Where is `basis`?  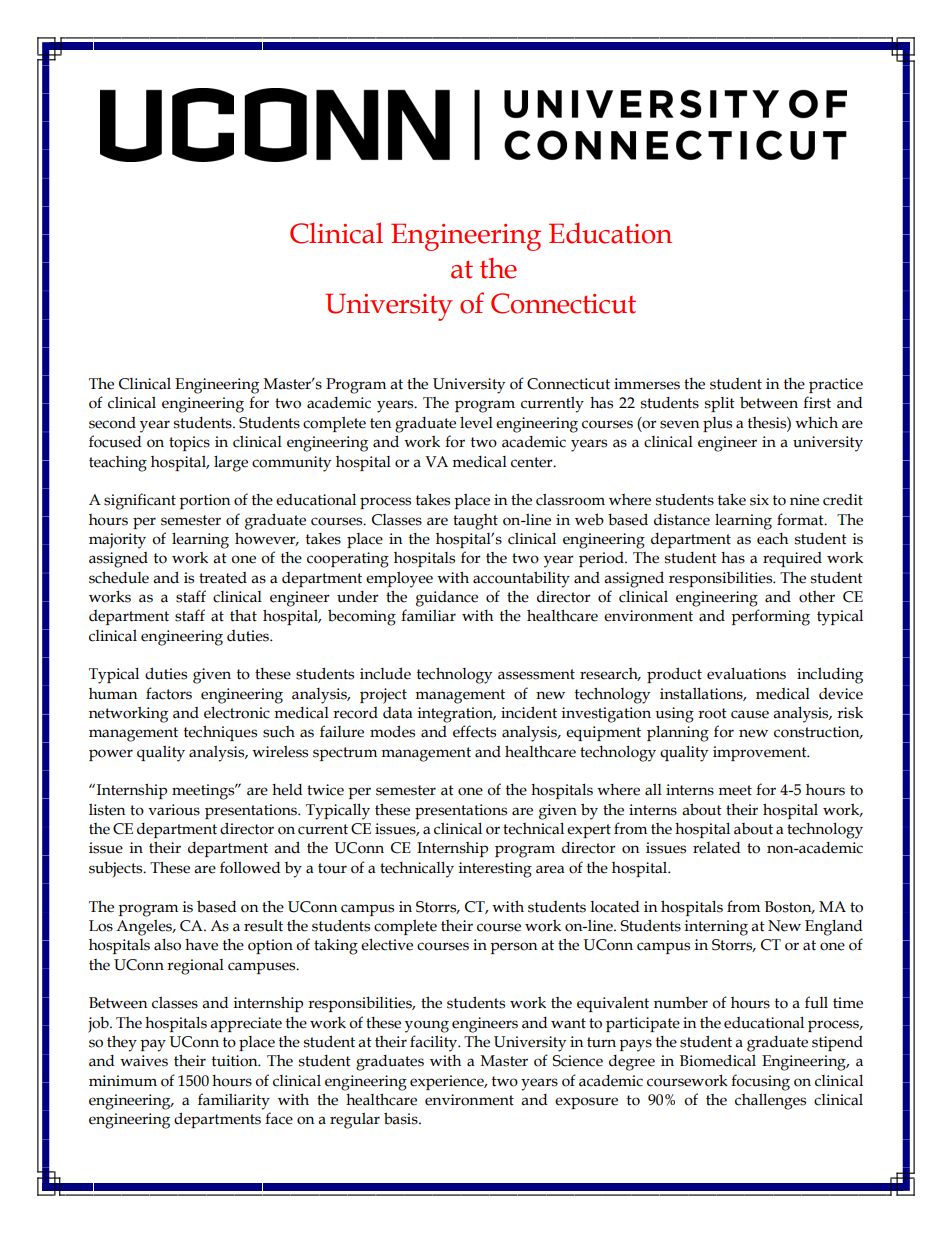
basis is located at coordinates (402, 1118).
